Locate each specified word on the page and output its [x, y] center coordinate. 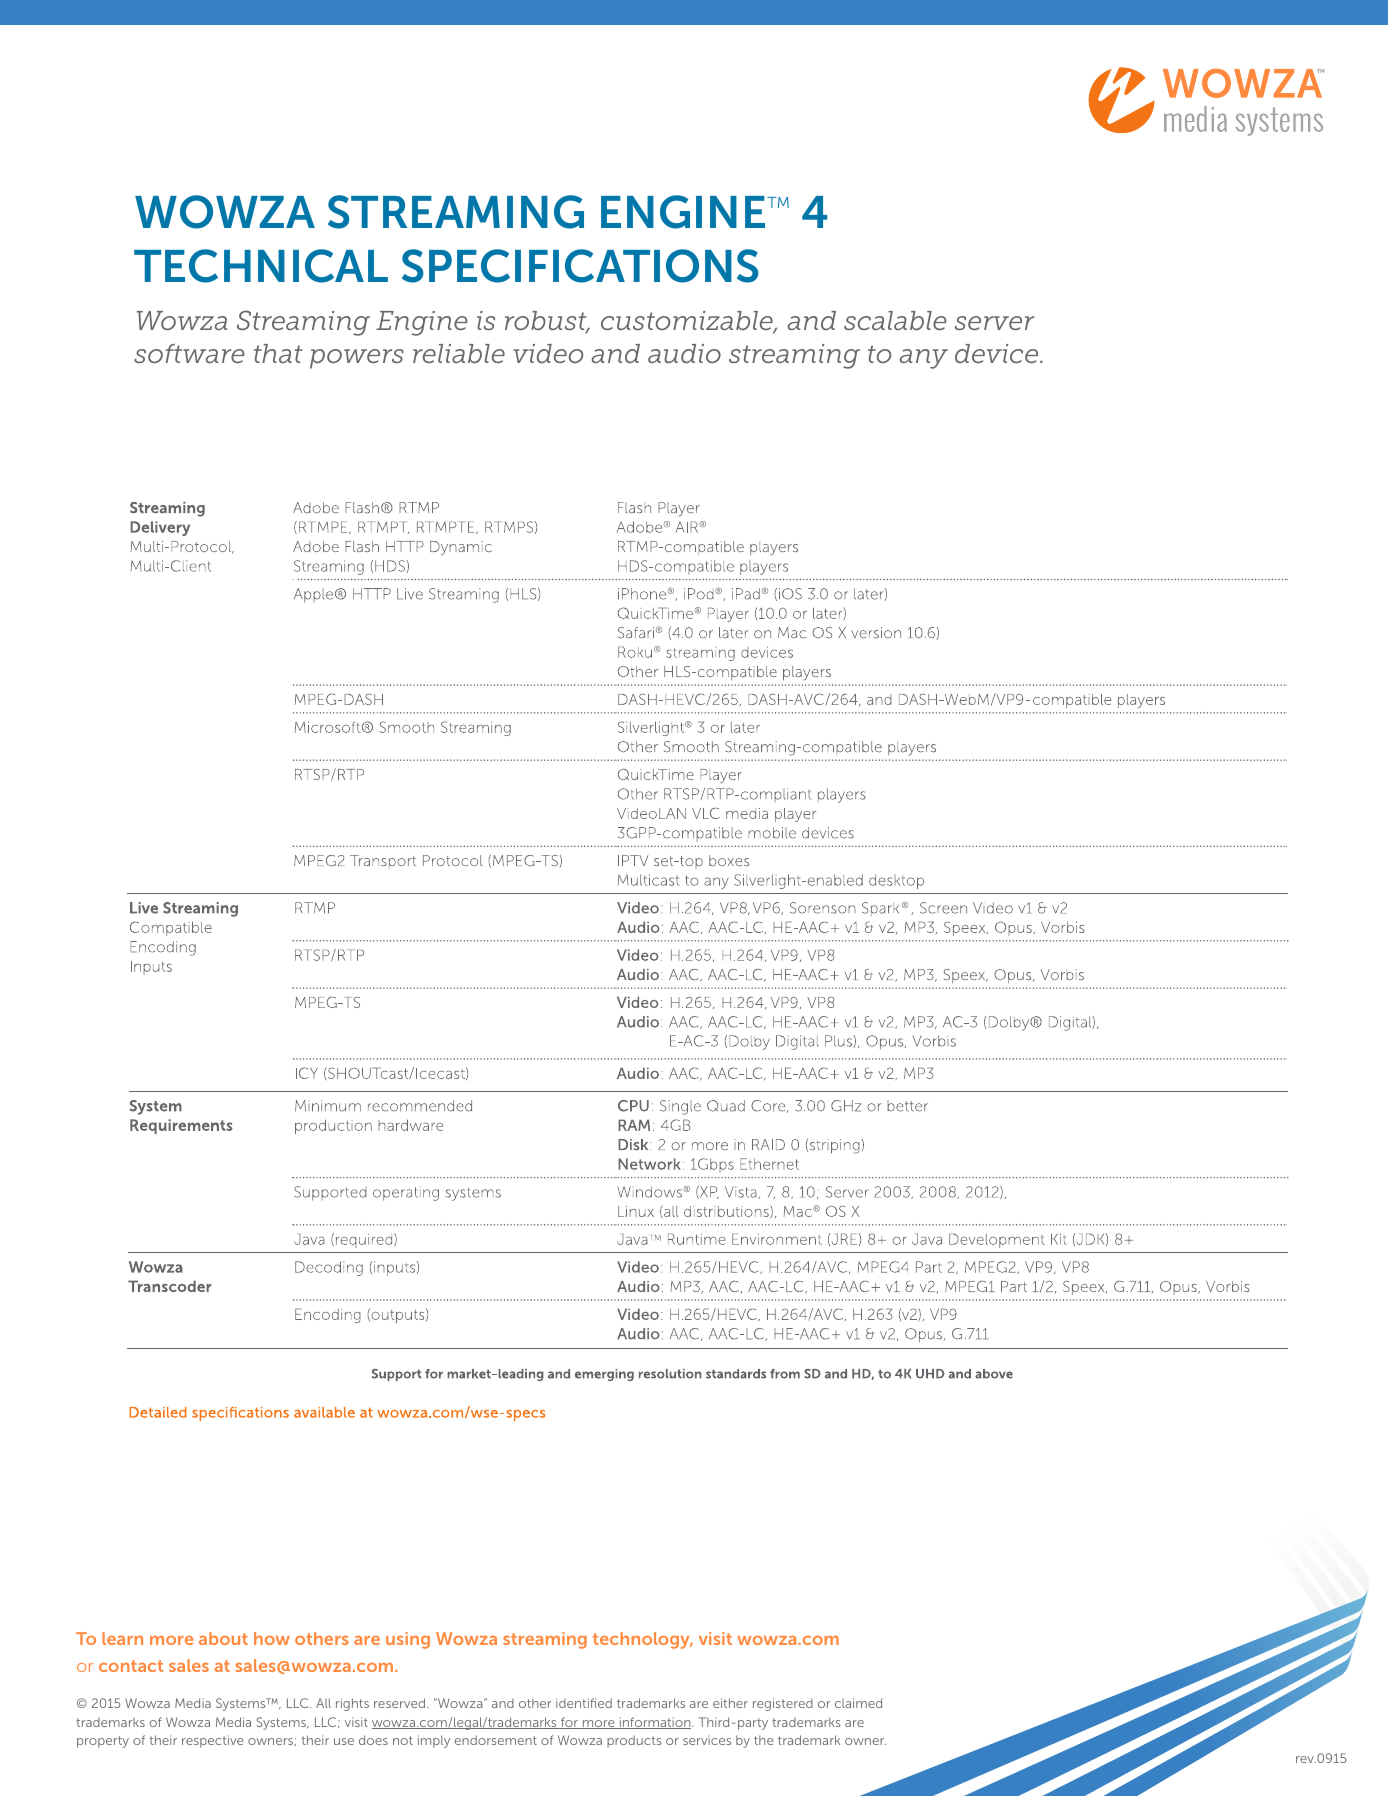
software [189, 353]
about [223, 1638]
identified [584, 1703]
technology [642, 1640]
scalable [895, 320]
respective [212, 1741]
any [924, 359]
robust [547, 322]
